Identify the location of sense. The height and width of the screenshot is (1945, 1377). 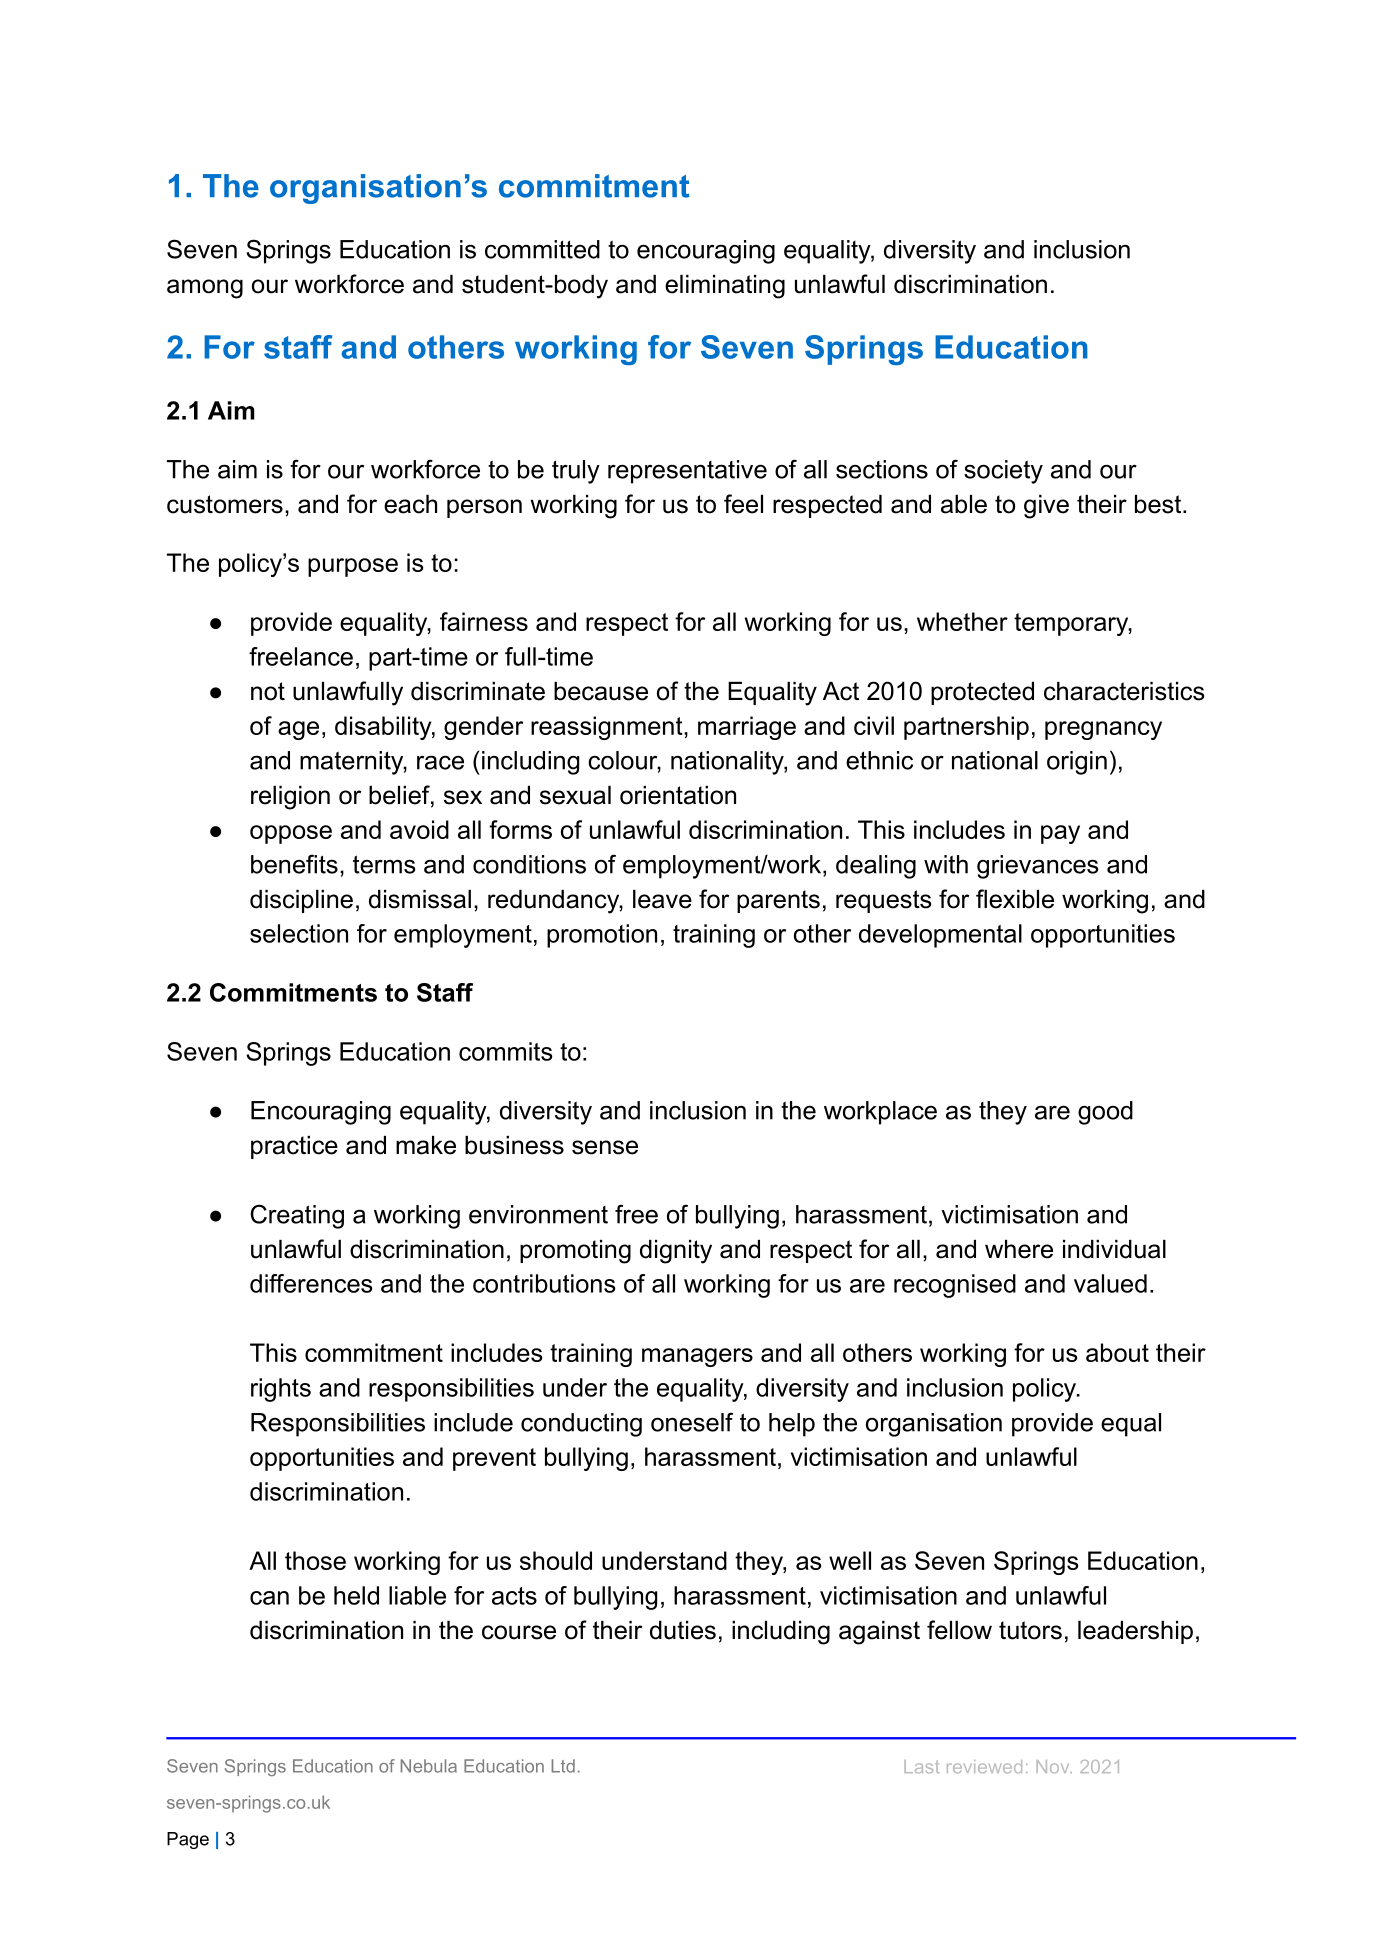
(605, 1147).
